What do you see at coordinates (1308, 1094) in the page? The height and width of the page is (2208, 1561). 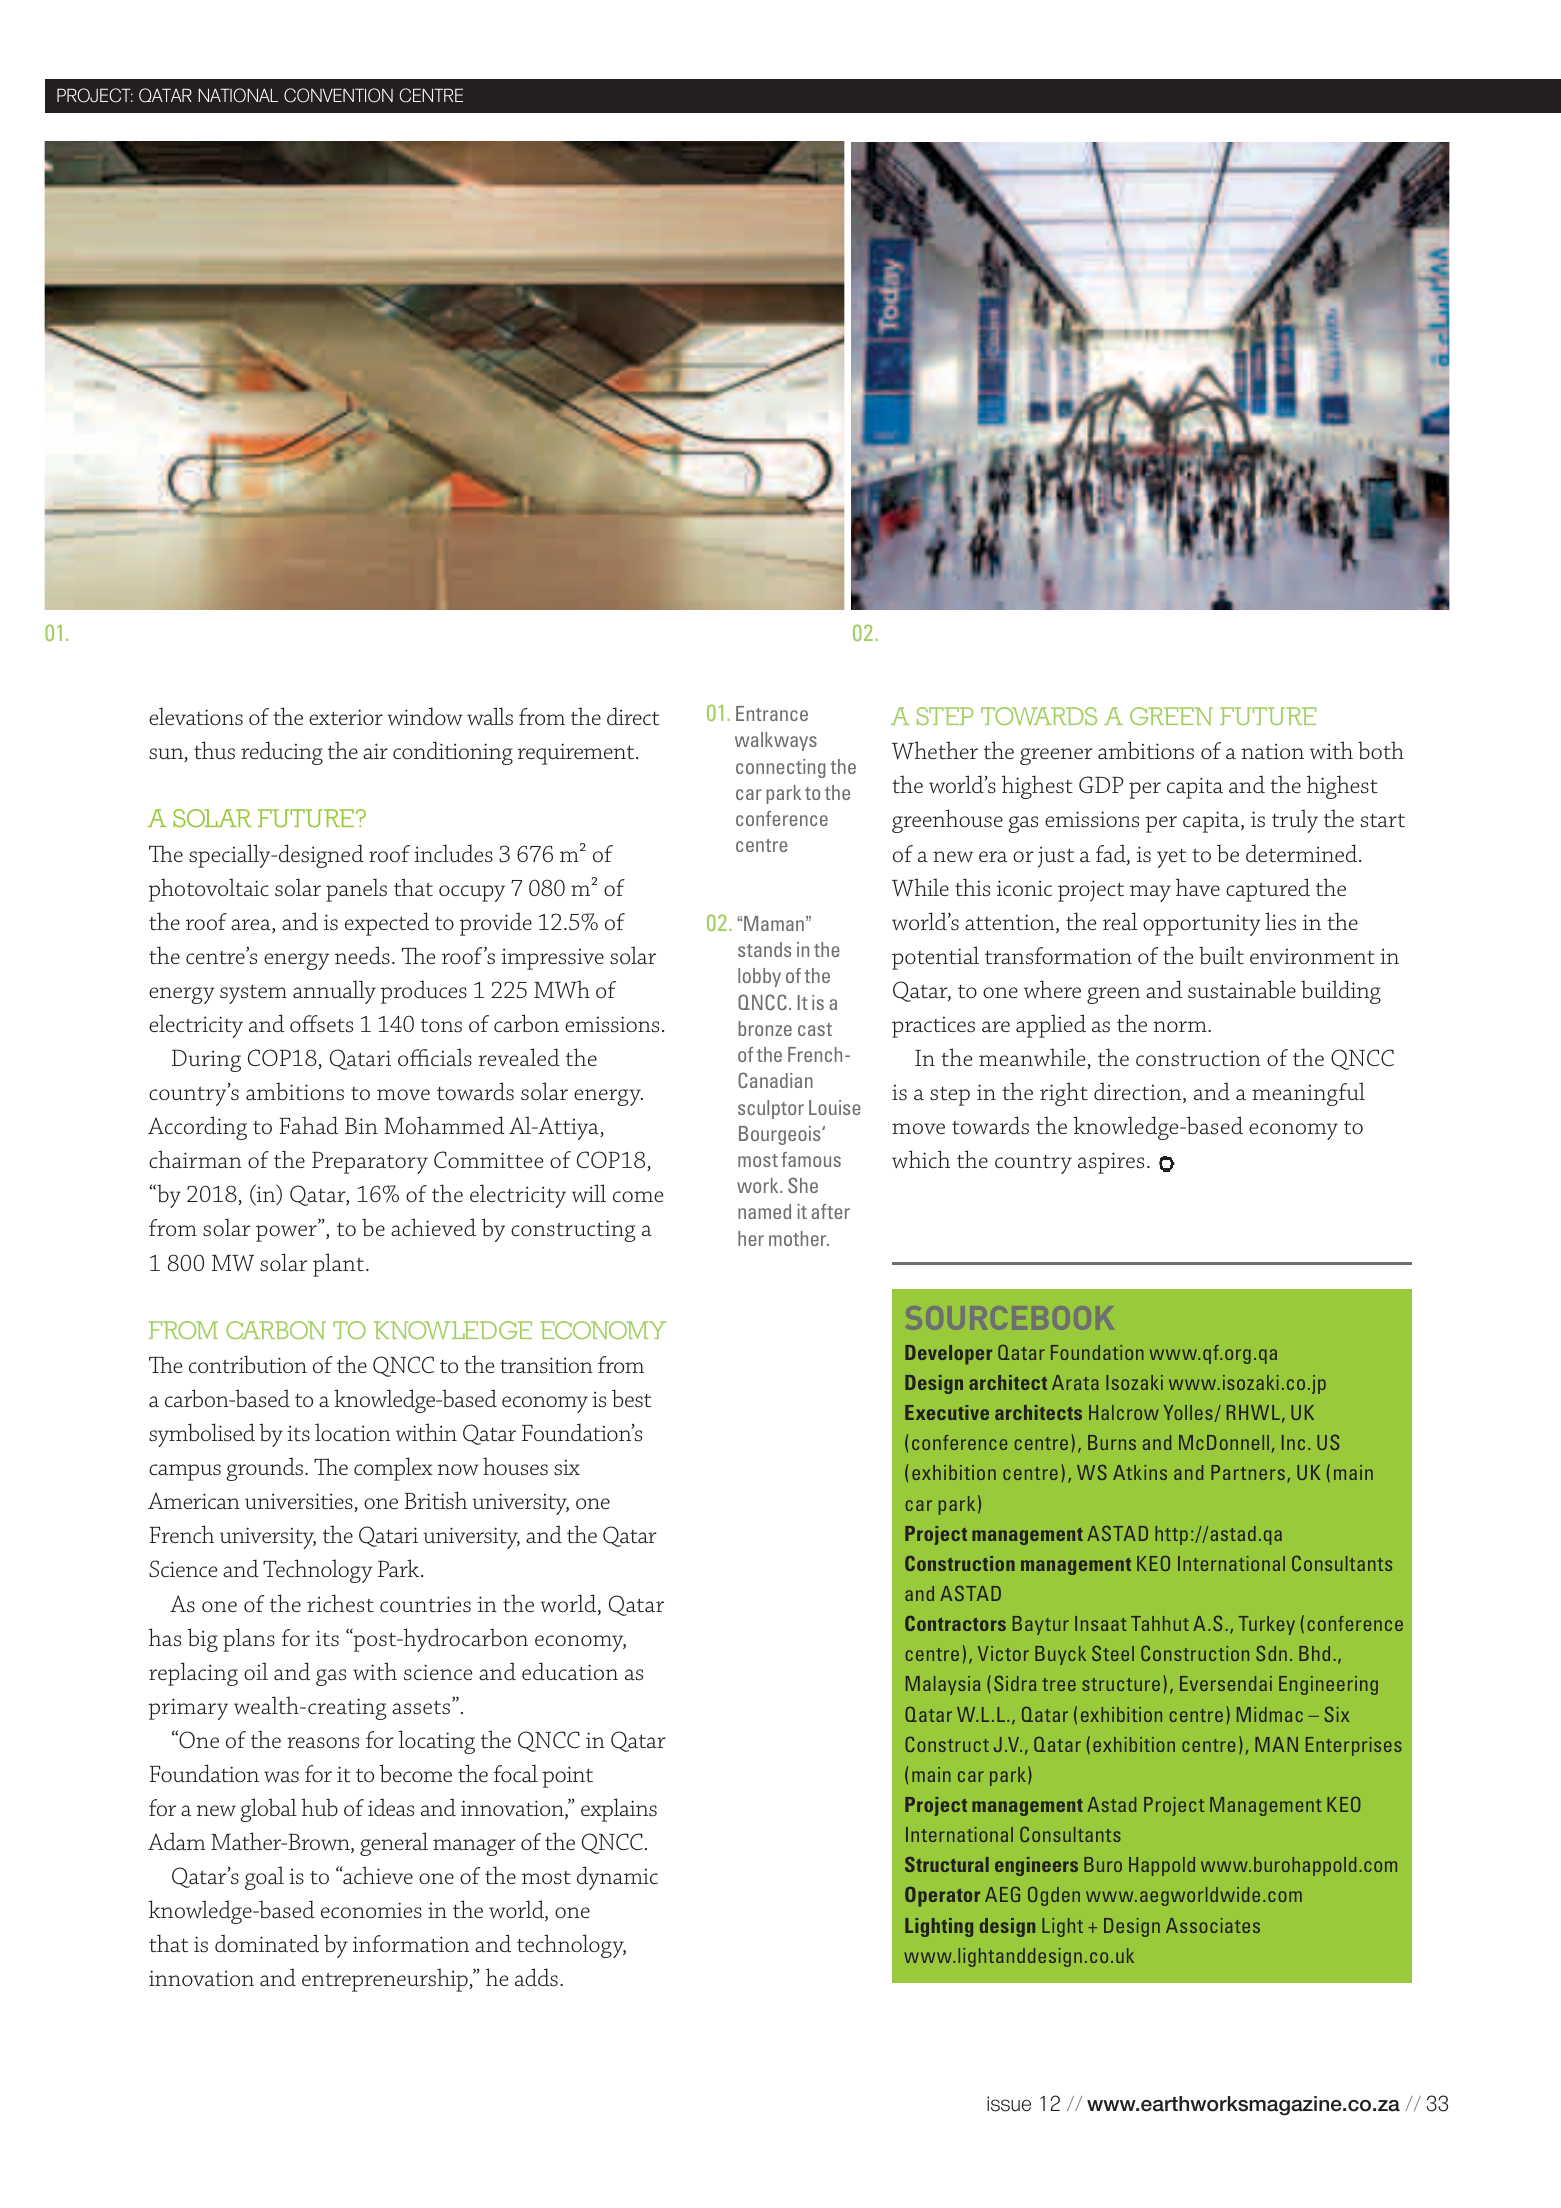 I see `meaningful` at bounding box center [1308, 1094].
